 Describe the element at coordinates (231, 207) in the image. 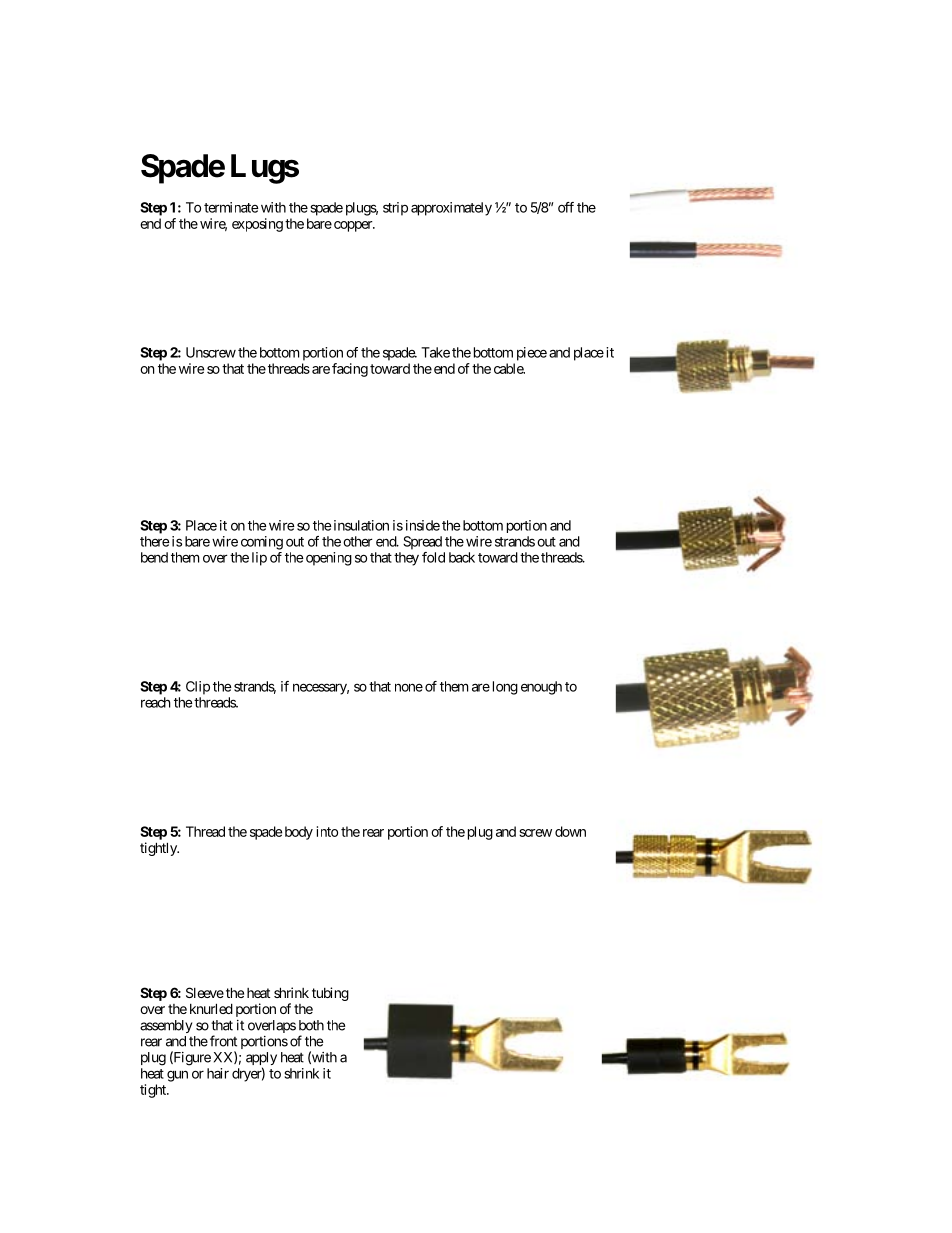

I see `terminate` at that location.
